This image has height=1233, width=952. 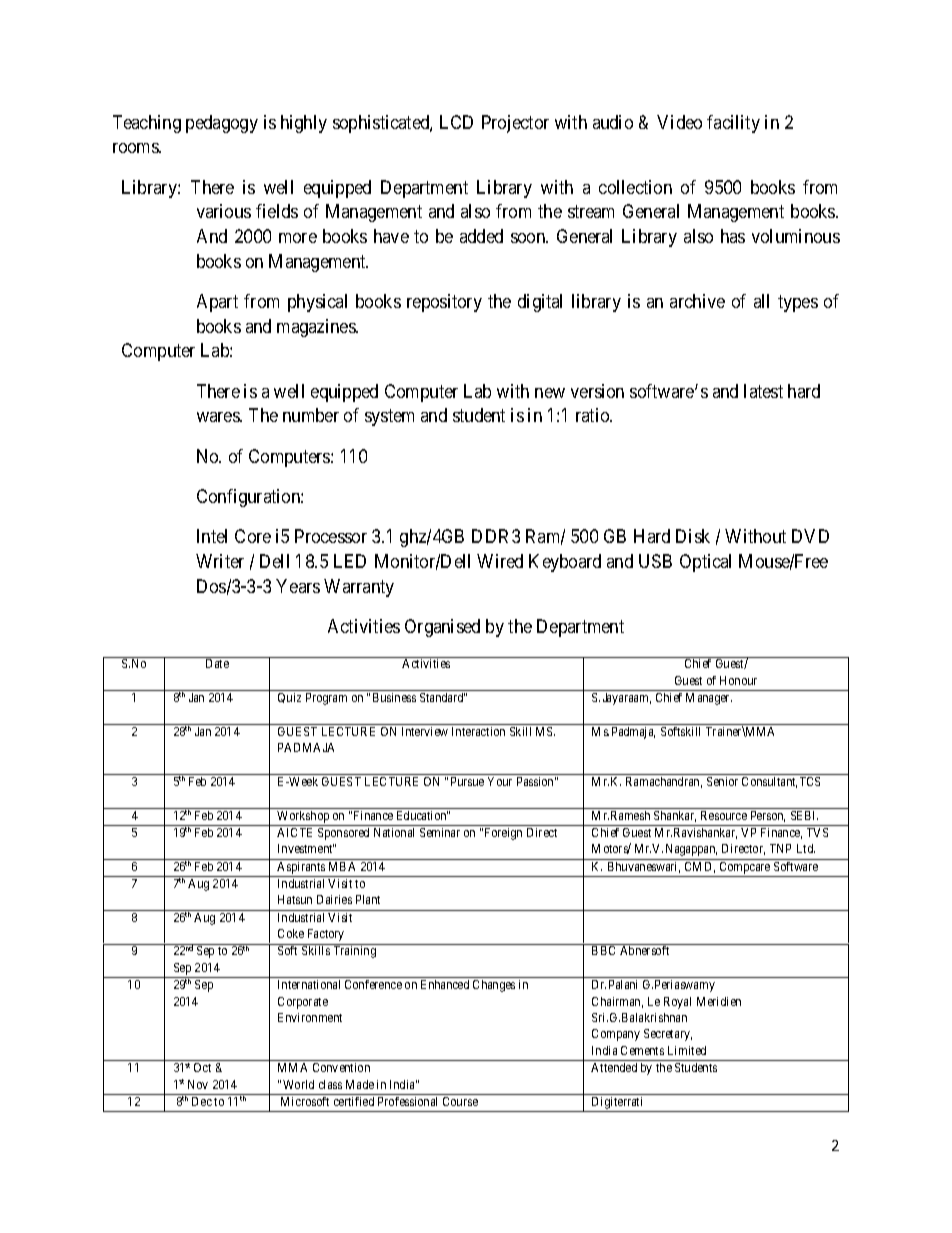 I want to click on facility, so click(x=733, y=124).
